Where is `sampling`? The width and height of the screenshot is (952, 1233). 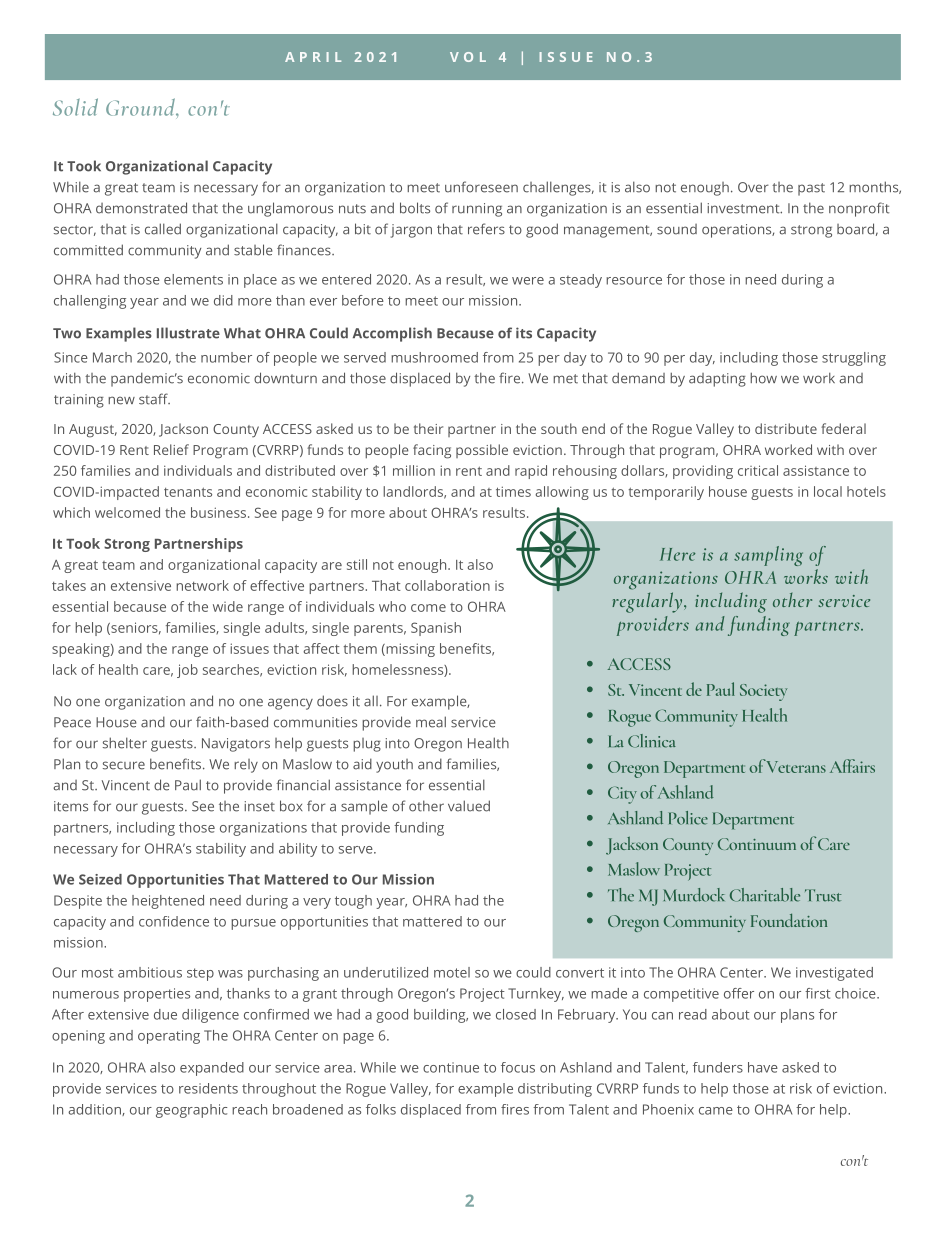 sampling is located at coordinates (768, 556).
